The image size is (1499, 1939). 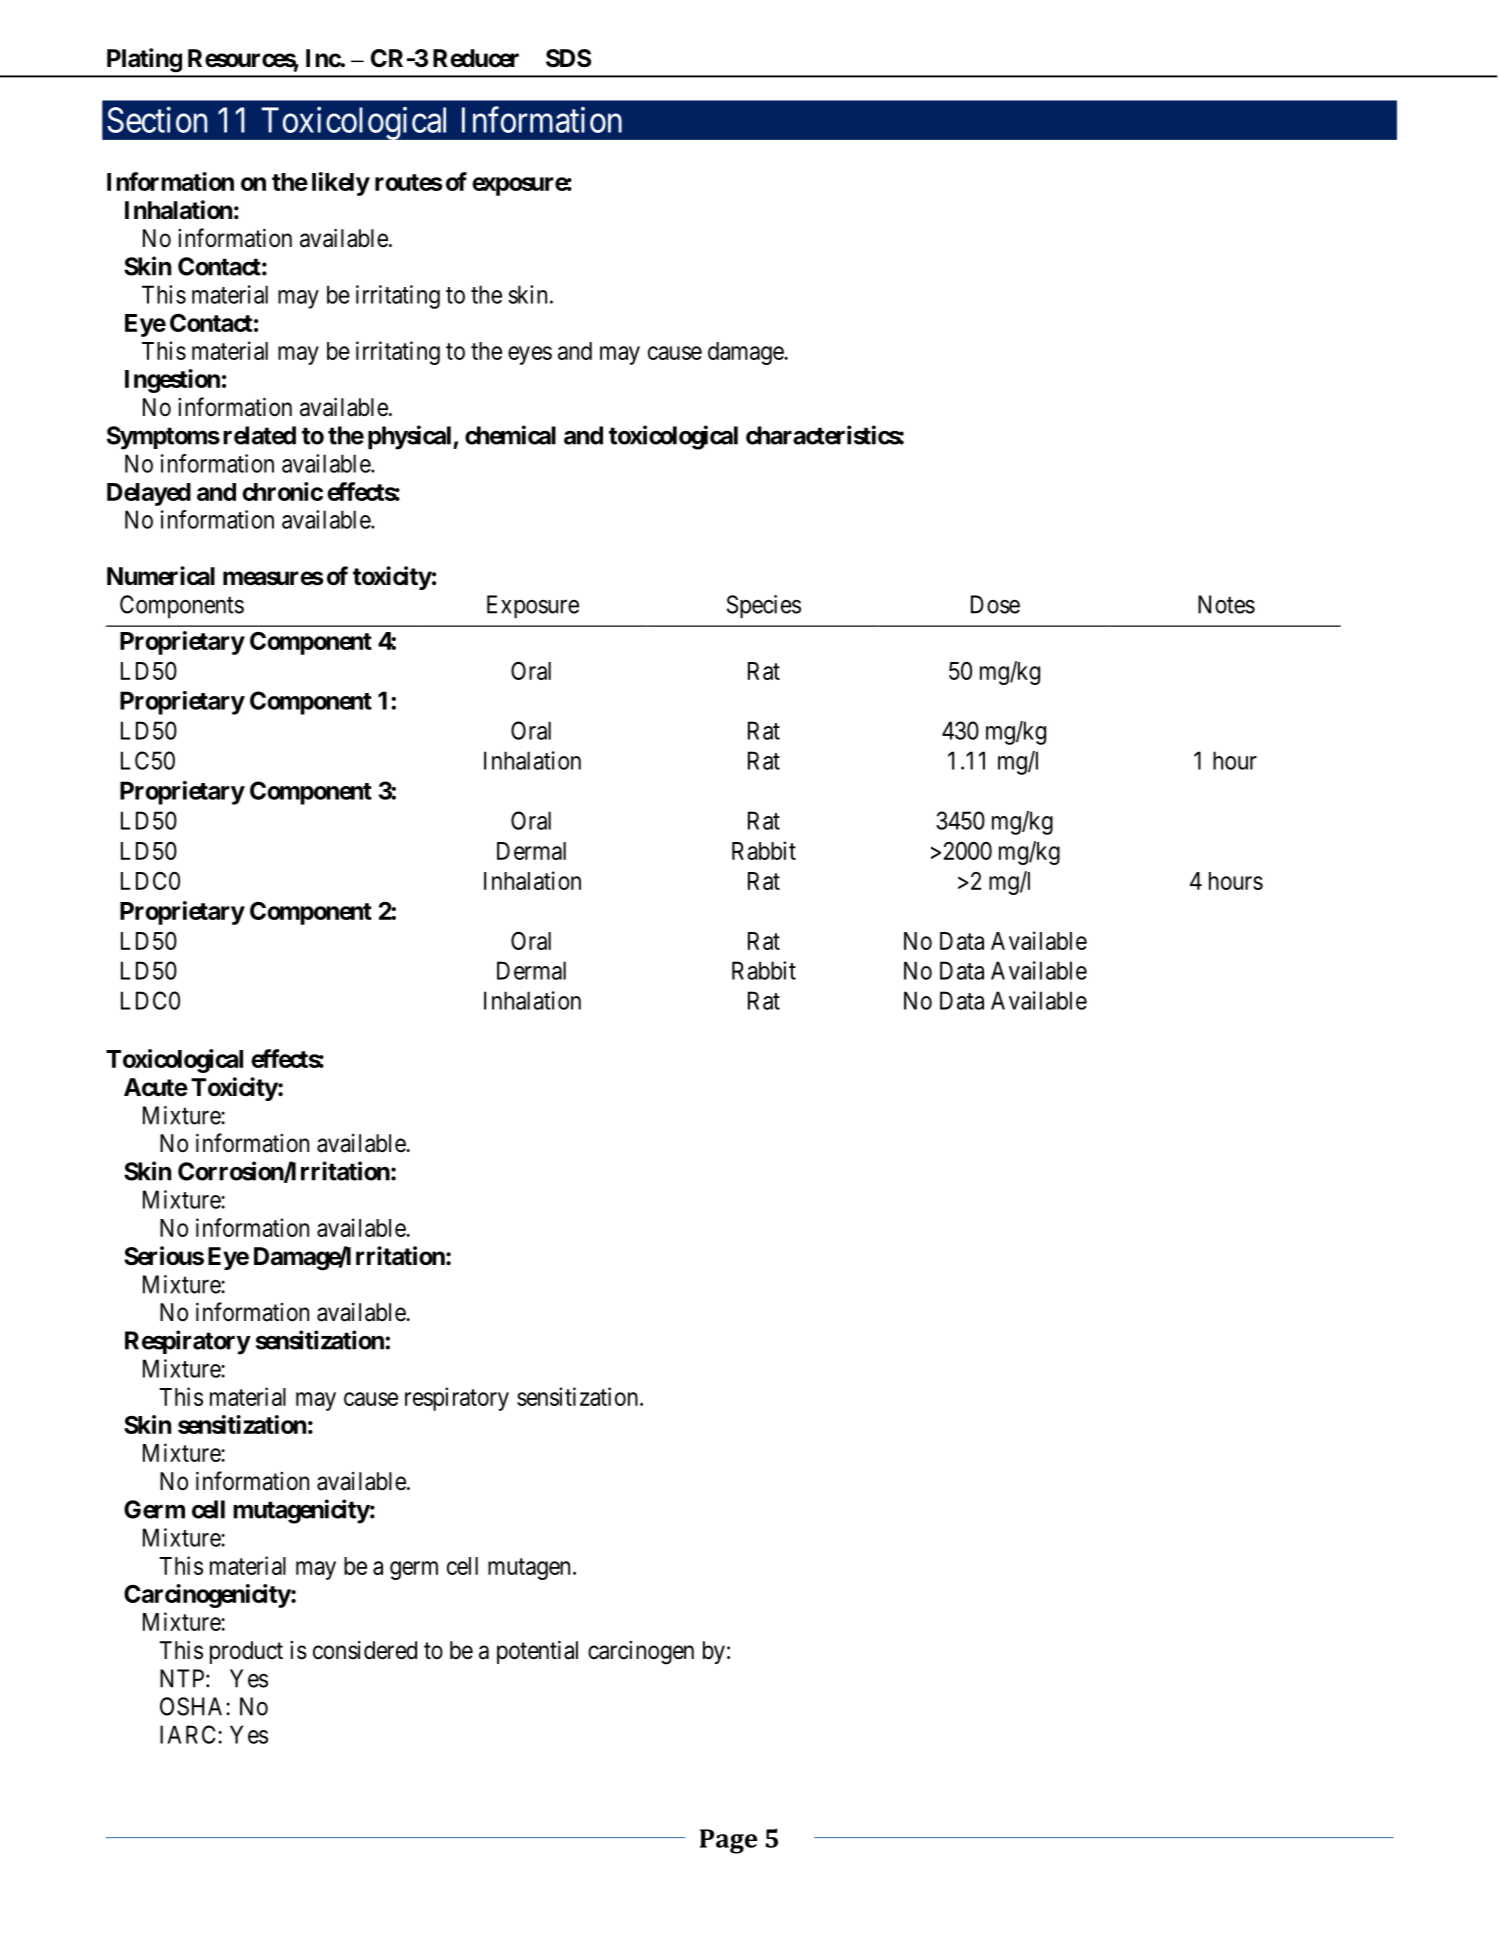 What do you see at coordinates (1226, 604) in the image?
I see `Notes` at bounding box center [1226, 604].
